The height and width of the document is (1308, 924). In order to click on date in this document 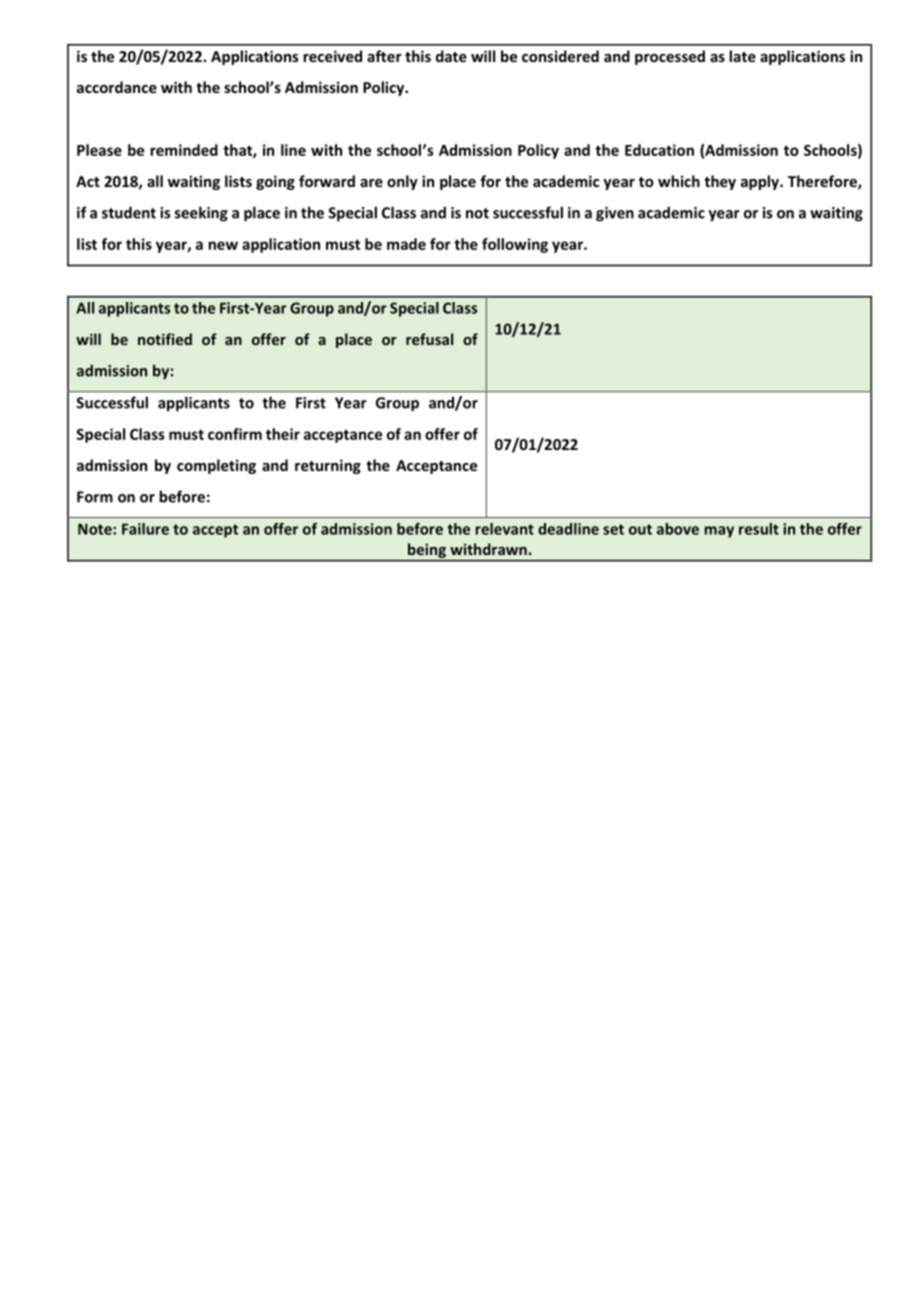, I will do `click(451, 56)`.
